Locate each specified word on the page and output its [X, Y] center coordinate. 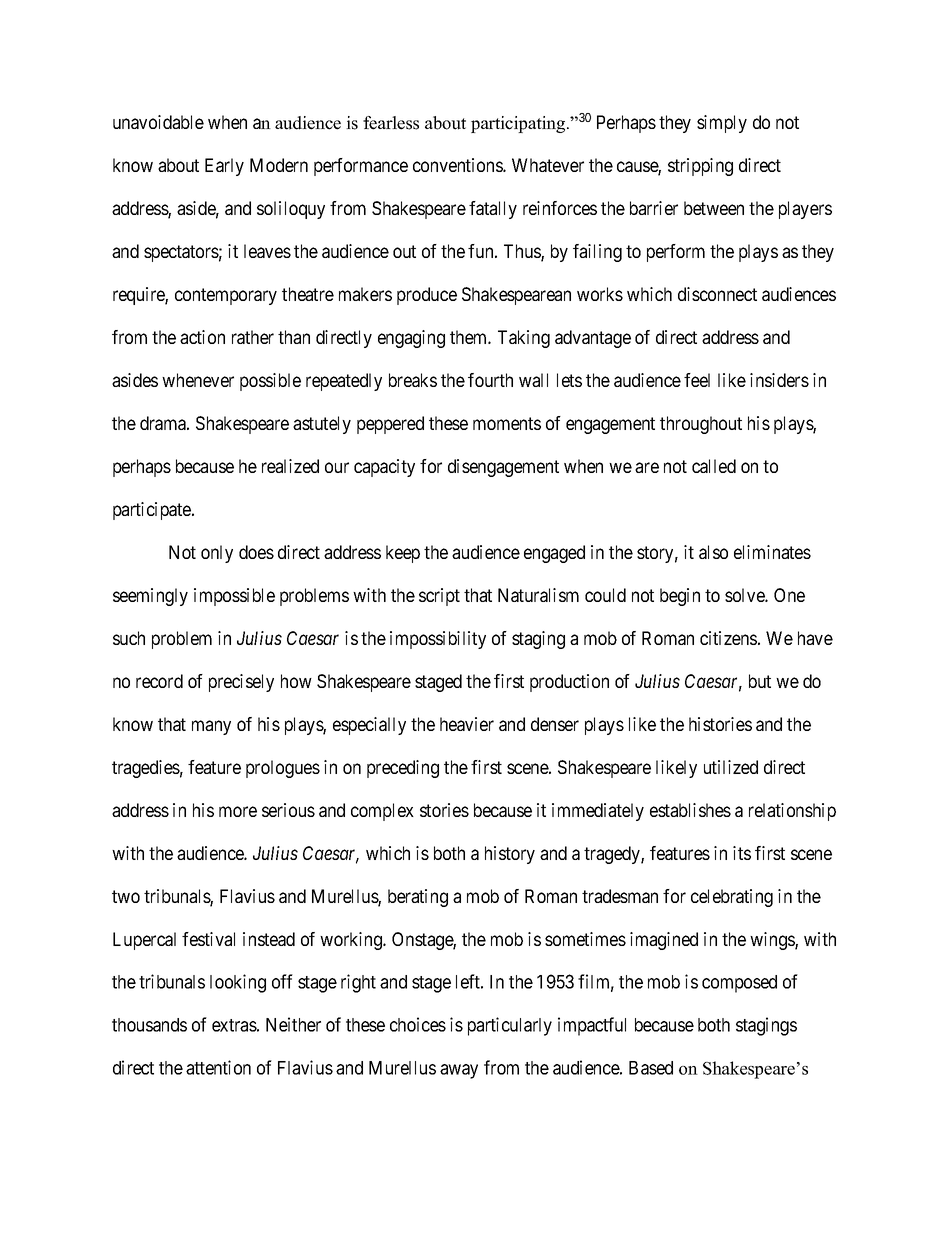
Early [224, 167]
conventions [458, 165]
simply [722, 124]
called [714, 466]
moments [507, 423]
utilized [731, 767]
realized [290, 466]
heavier [467, 724]
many [211, 727]
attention [218, 1067]
